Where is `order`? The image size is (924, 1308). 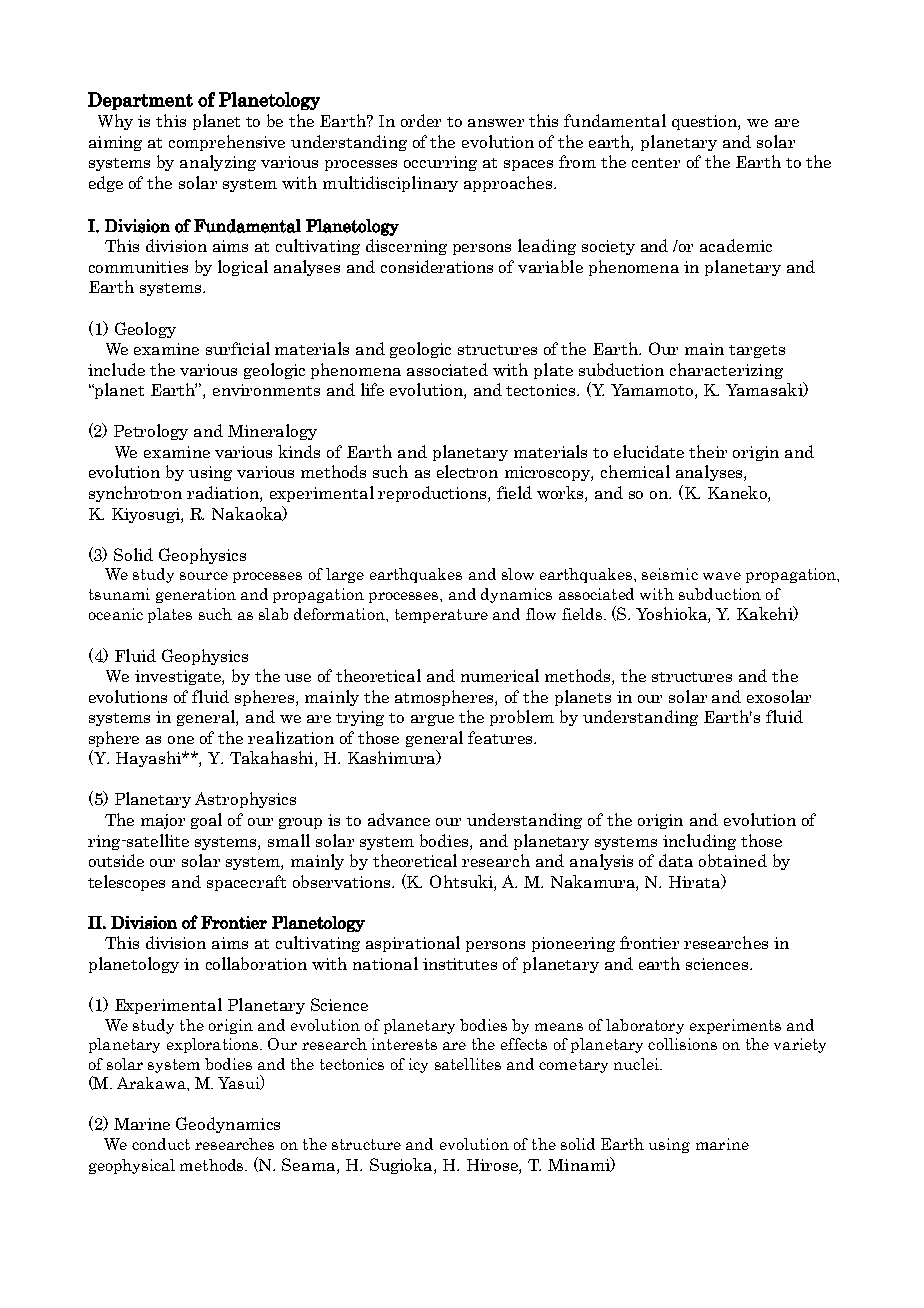
order is located at coordinates (421, 120).
